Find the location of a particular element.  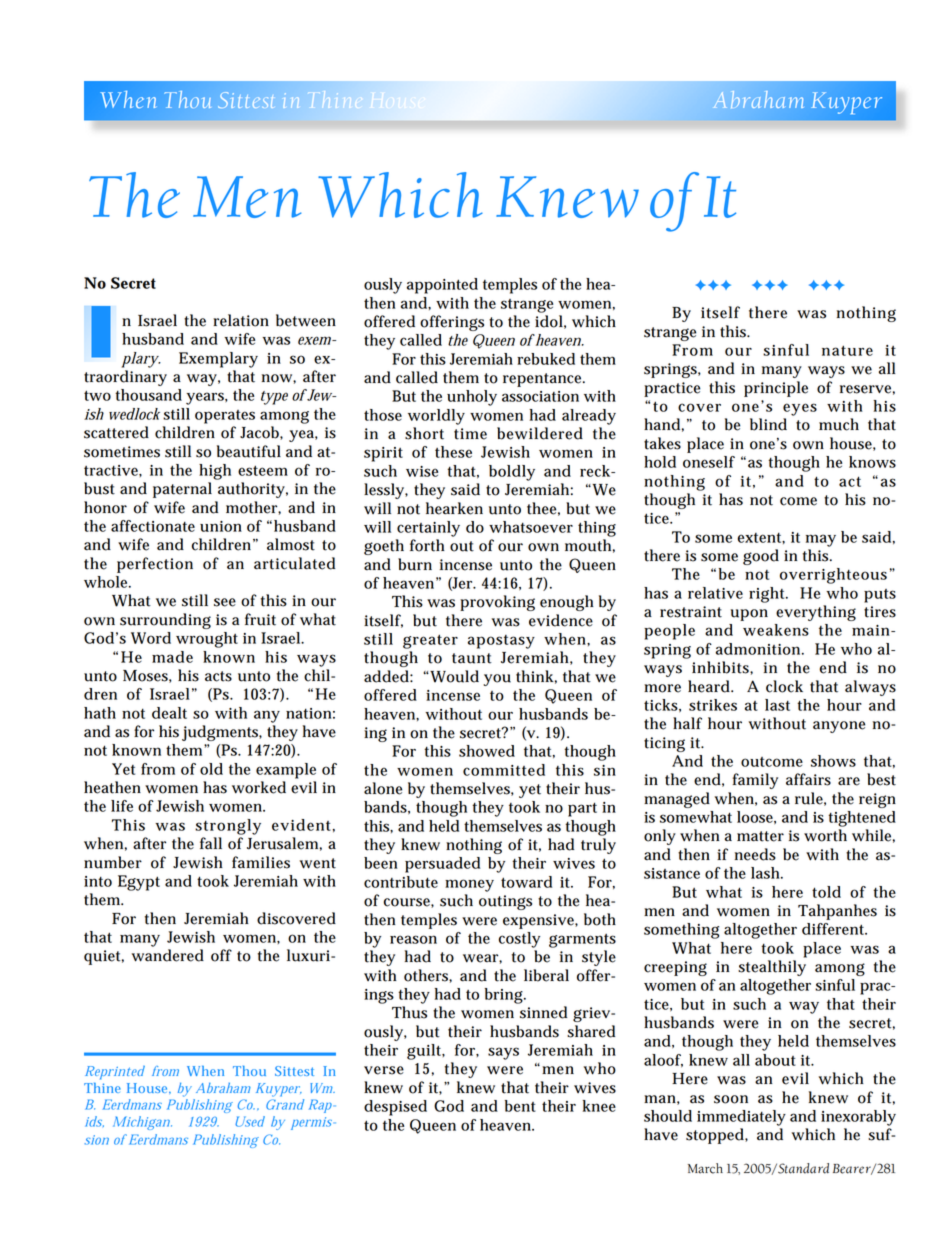

relation is located at coordinates (241, 320).
